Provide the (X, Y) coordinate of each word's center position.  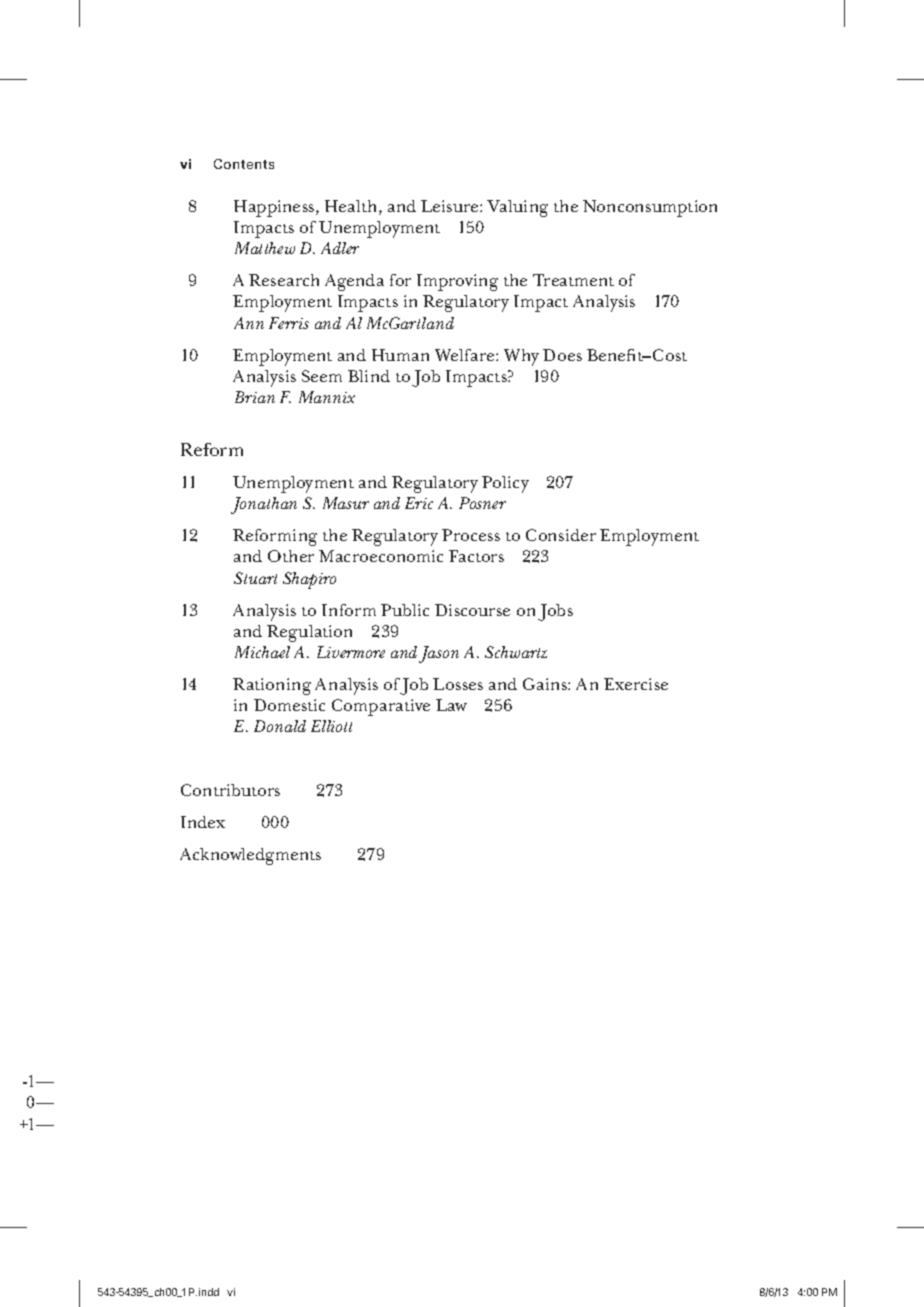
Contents (244, 164)
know (221, 854)
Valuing (517, 208)
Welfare (466, 355)
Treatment (573, 280)
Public (405, 610)
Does (562, 355)
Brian (255, 397)
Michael (262, 652)
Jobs (555, 612)
